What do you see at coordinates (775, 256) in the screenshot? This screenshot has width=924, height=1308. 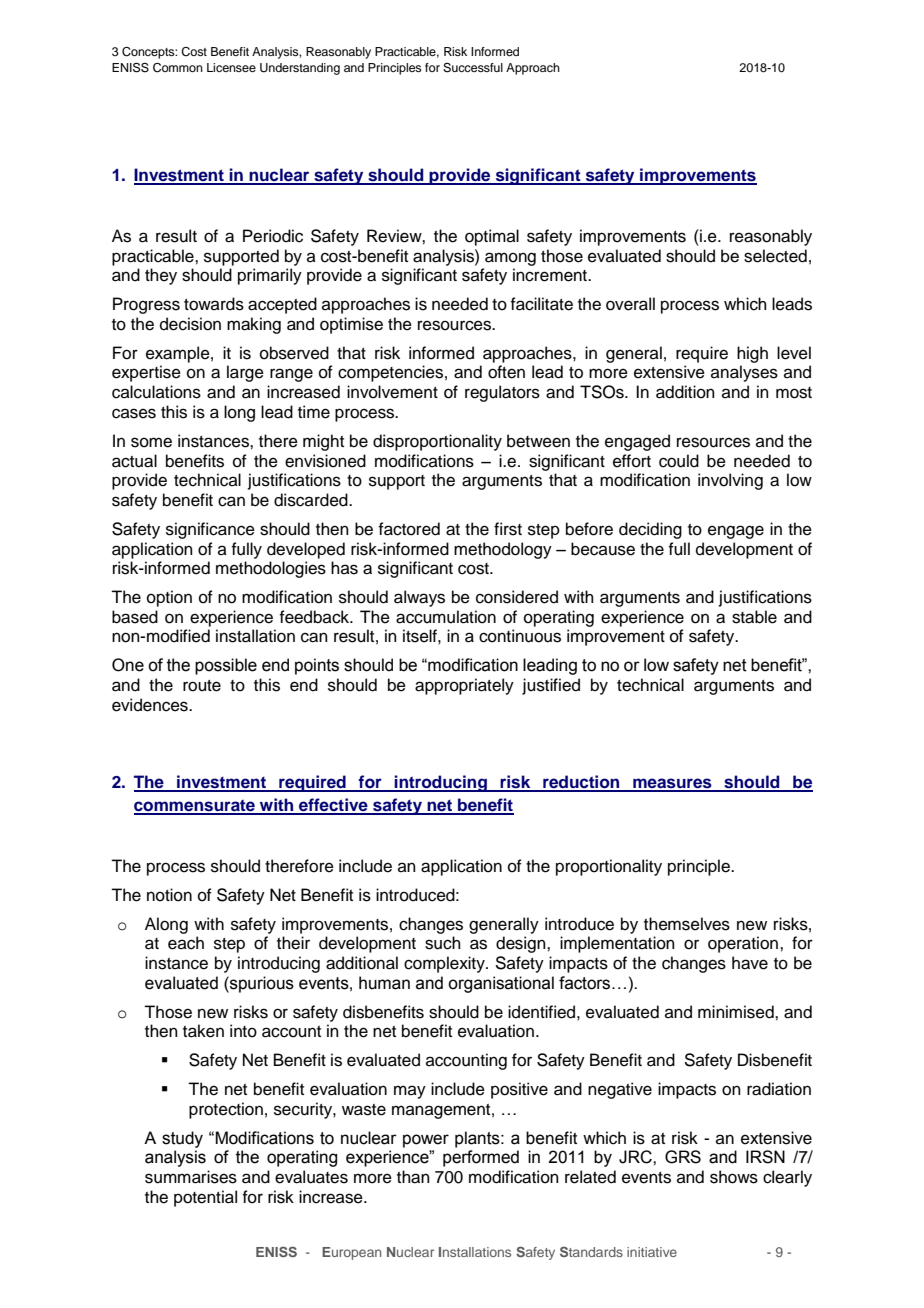 I see `selected` at bounding box center [775, 256].
